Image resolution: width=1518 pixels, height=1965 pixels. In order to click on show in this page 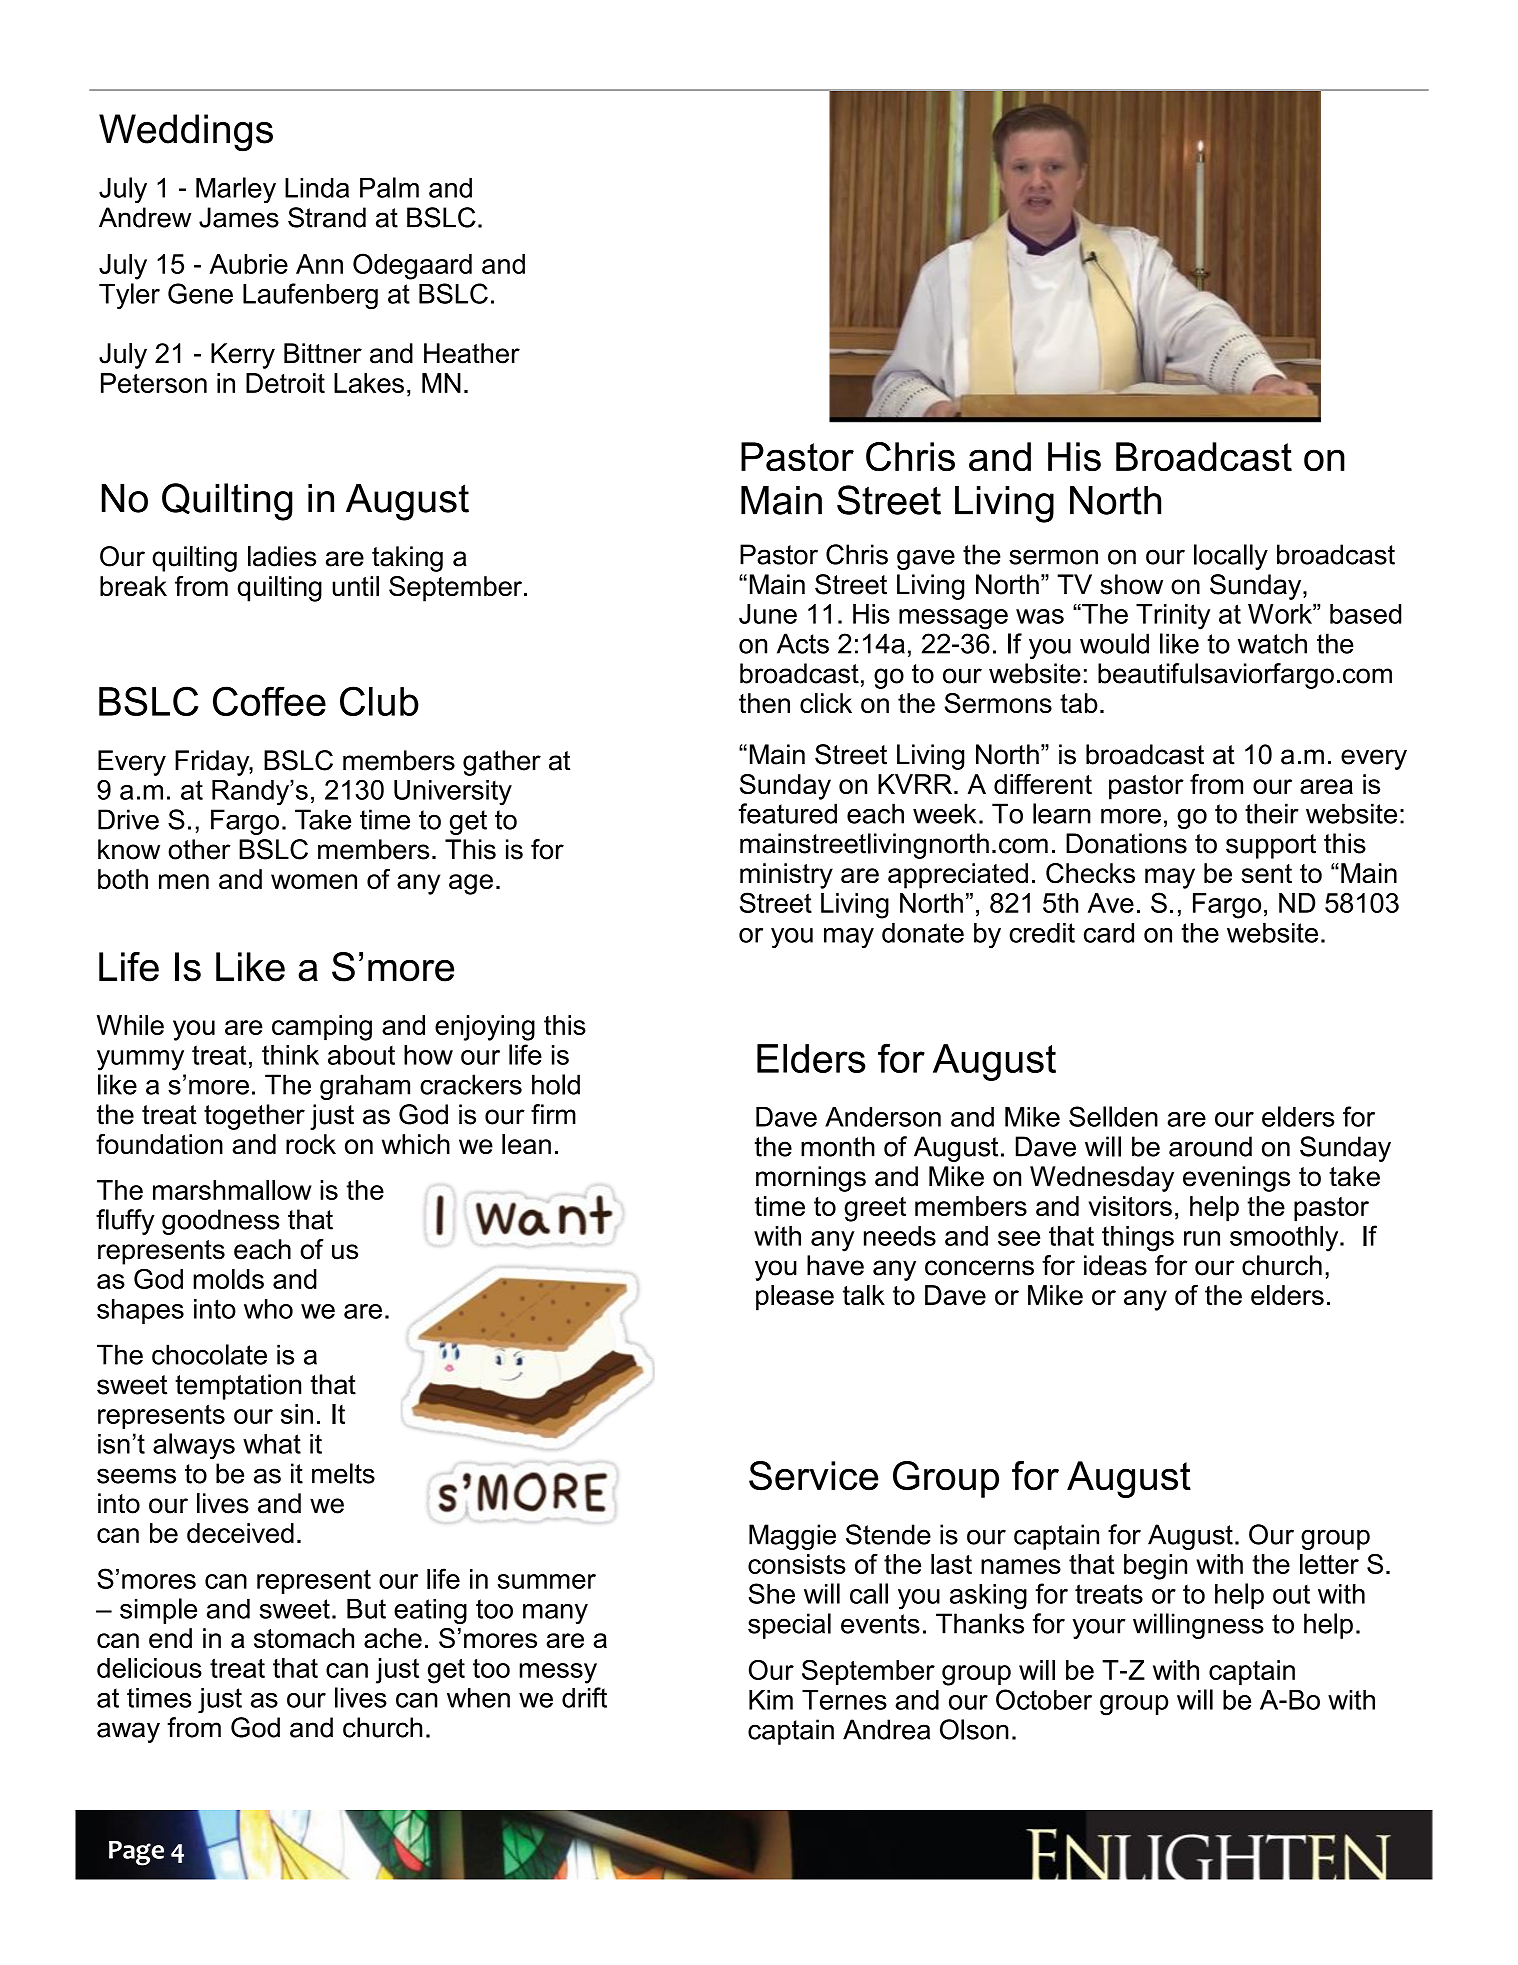, I will do `click(1131, 584)`.
